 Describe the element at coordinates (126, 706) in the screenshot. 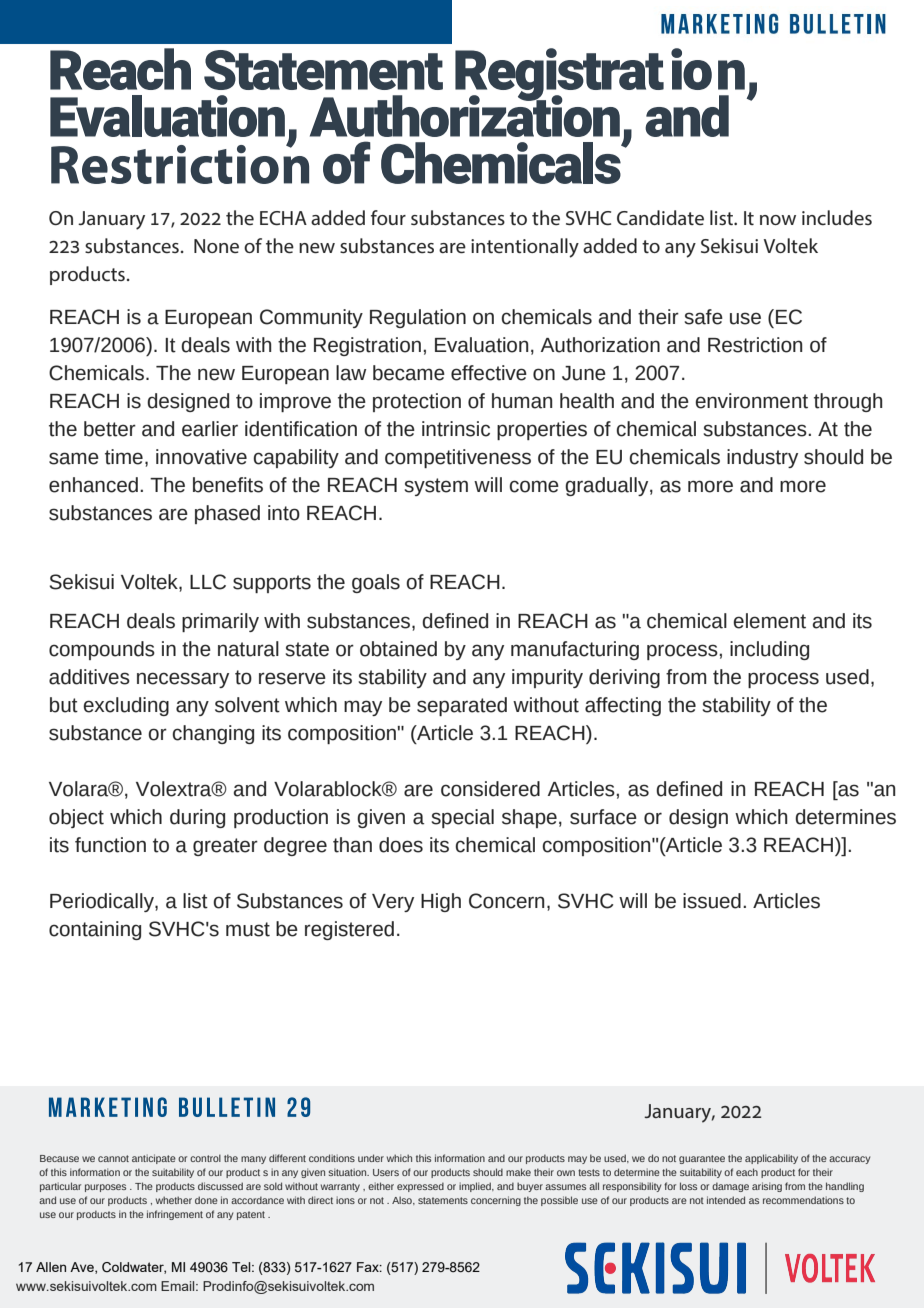

I see `excluding` at that location.
